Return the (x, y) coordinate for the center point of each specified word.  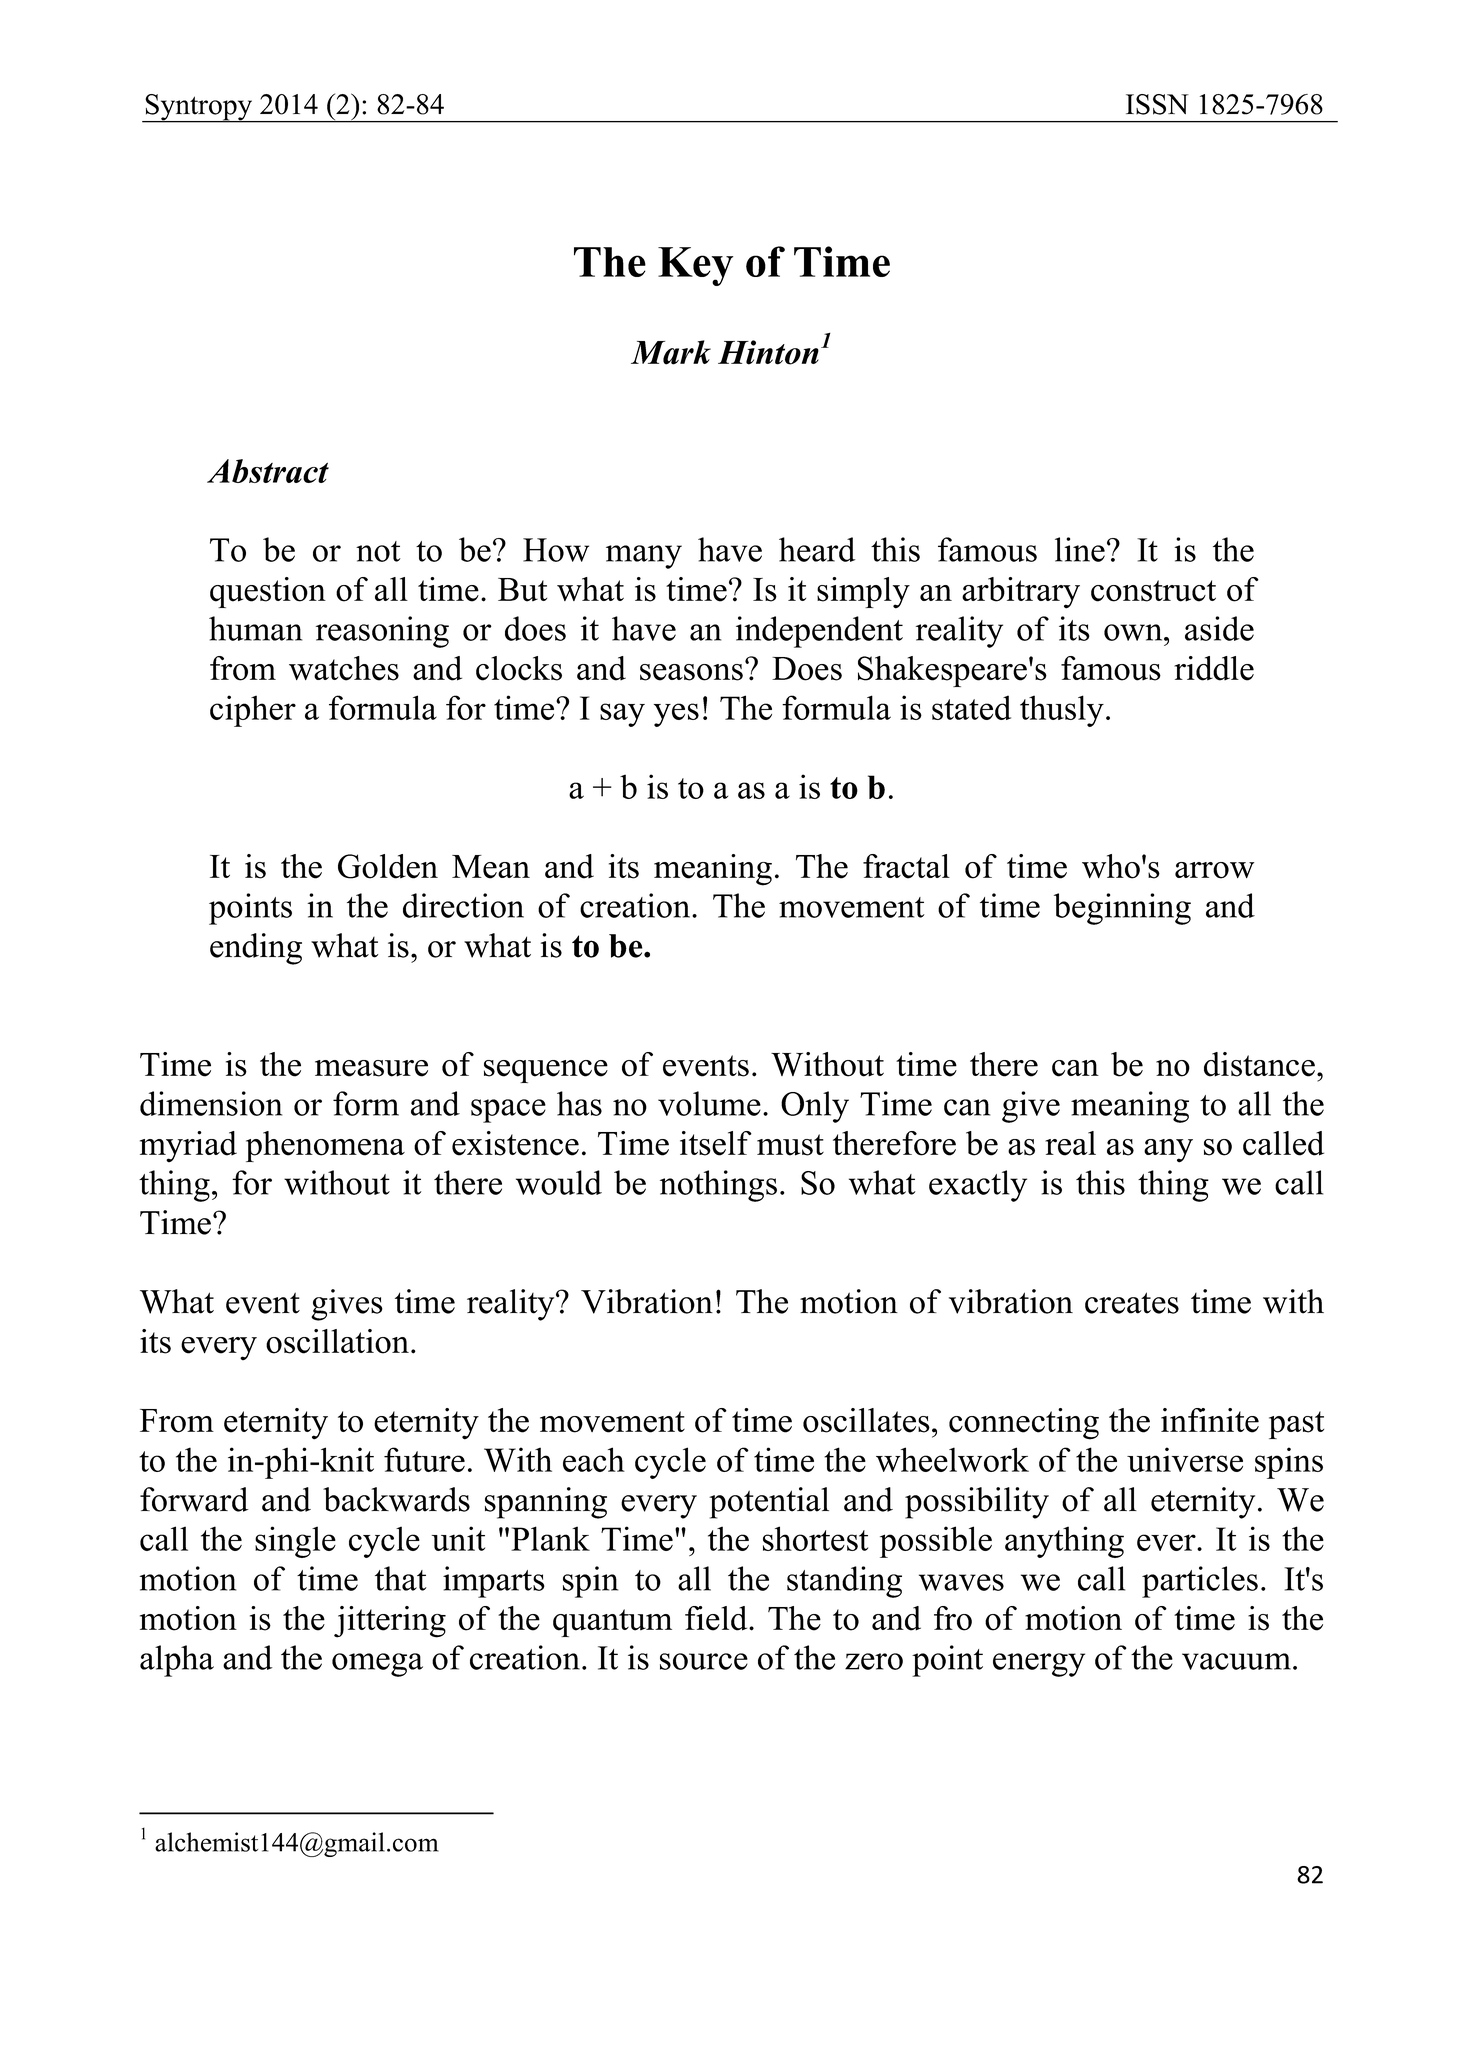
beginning (1122, 909)
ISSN (1157, 104)
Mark (671, 352)
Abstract (268, 471)
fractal (906, 866)
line (1080, 549)
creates (1132, 1303)
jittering (390, 1622)
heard (817, 549)
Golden (388, 866)
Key (695, 266)
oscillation (337, 1341)
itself (716, 1143)
